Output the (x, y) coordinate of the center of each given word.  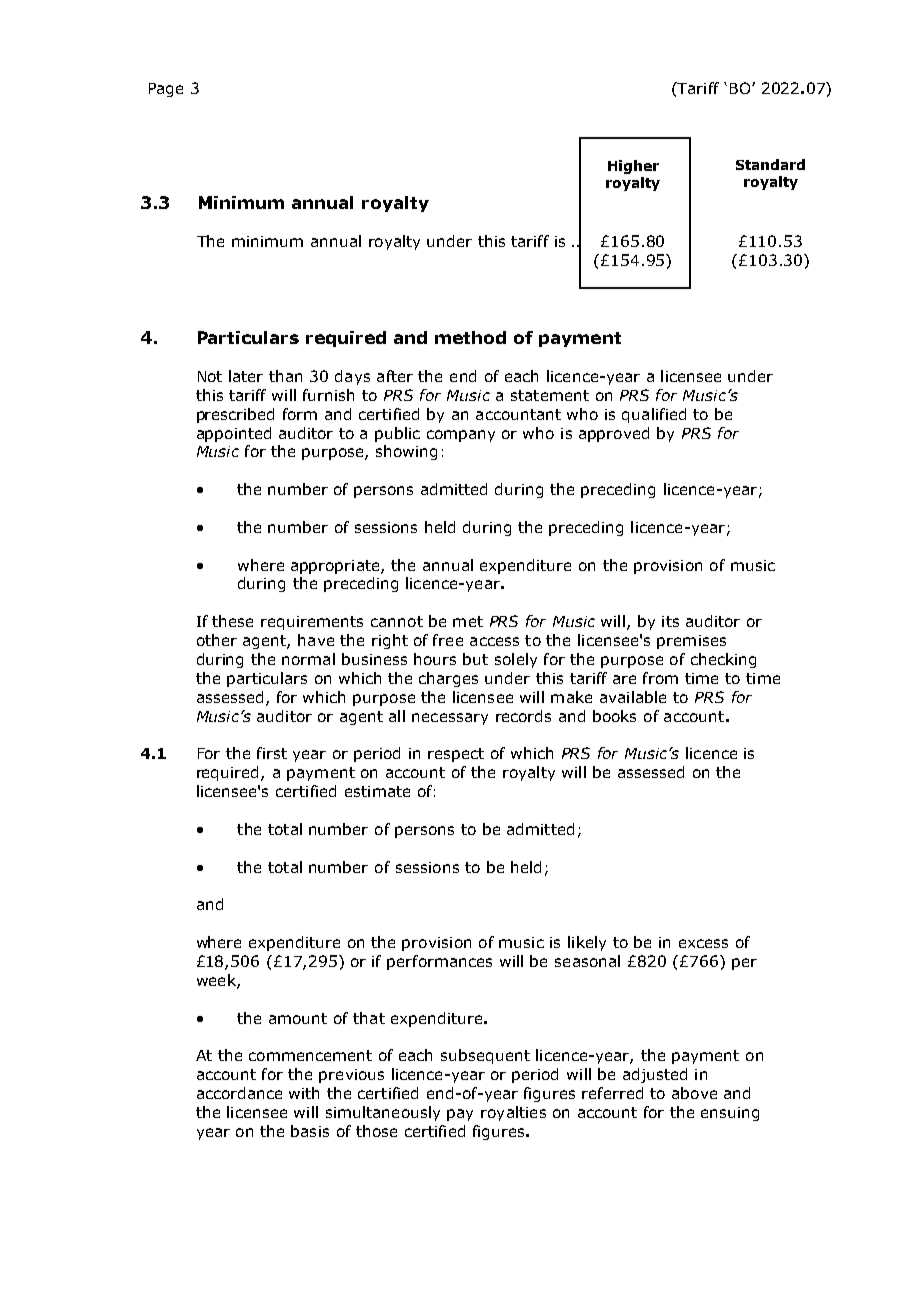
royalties (513, 1113)
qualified (654, 415)
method (470, 337)
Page (166, 90)
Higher (633, 167)
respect (456, 755)
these (232, 621)
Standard (770, 164)
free (448, 640)
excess (703, 943)
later (246, 376)
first (272, 753)
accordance (239, 1093)
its (670, 621)
